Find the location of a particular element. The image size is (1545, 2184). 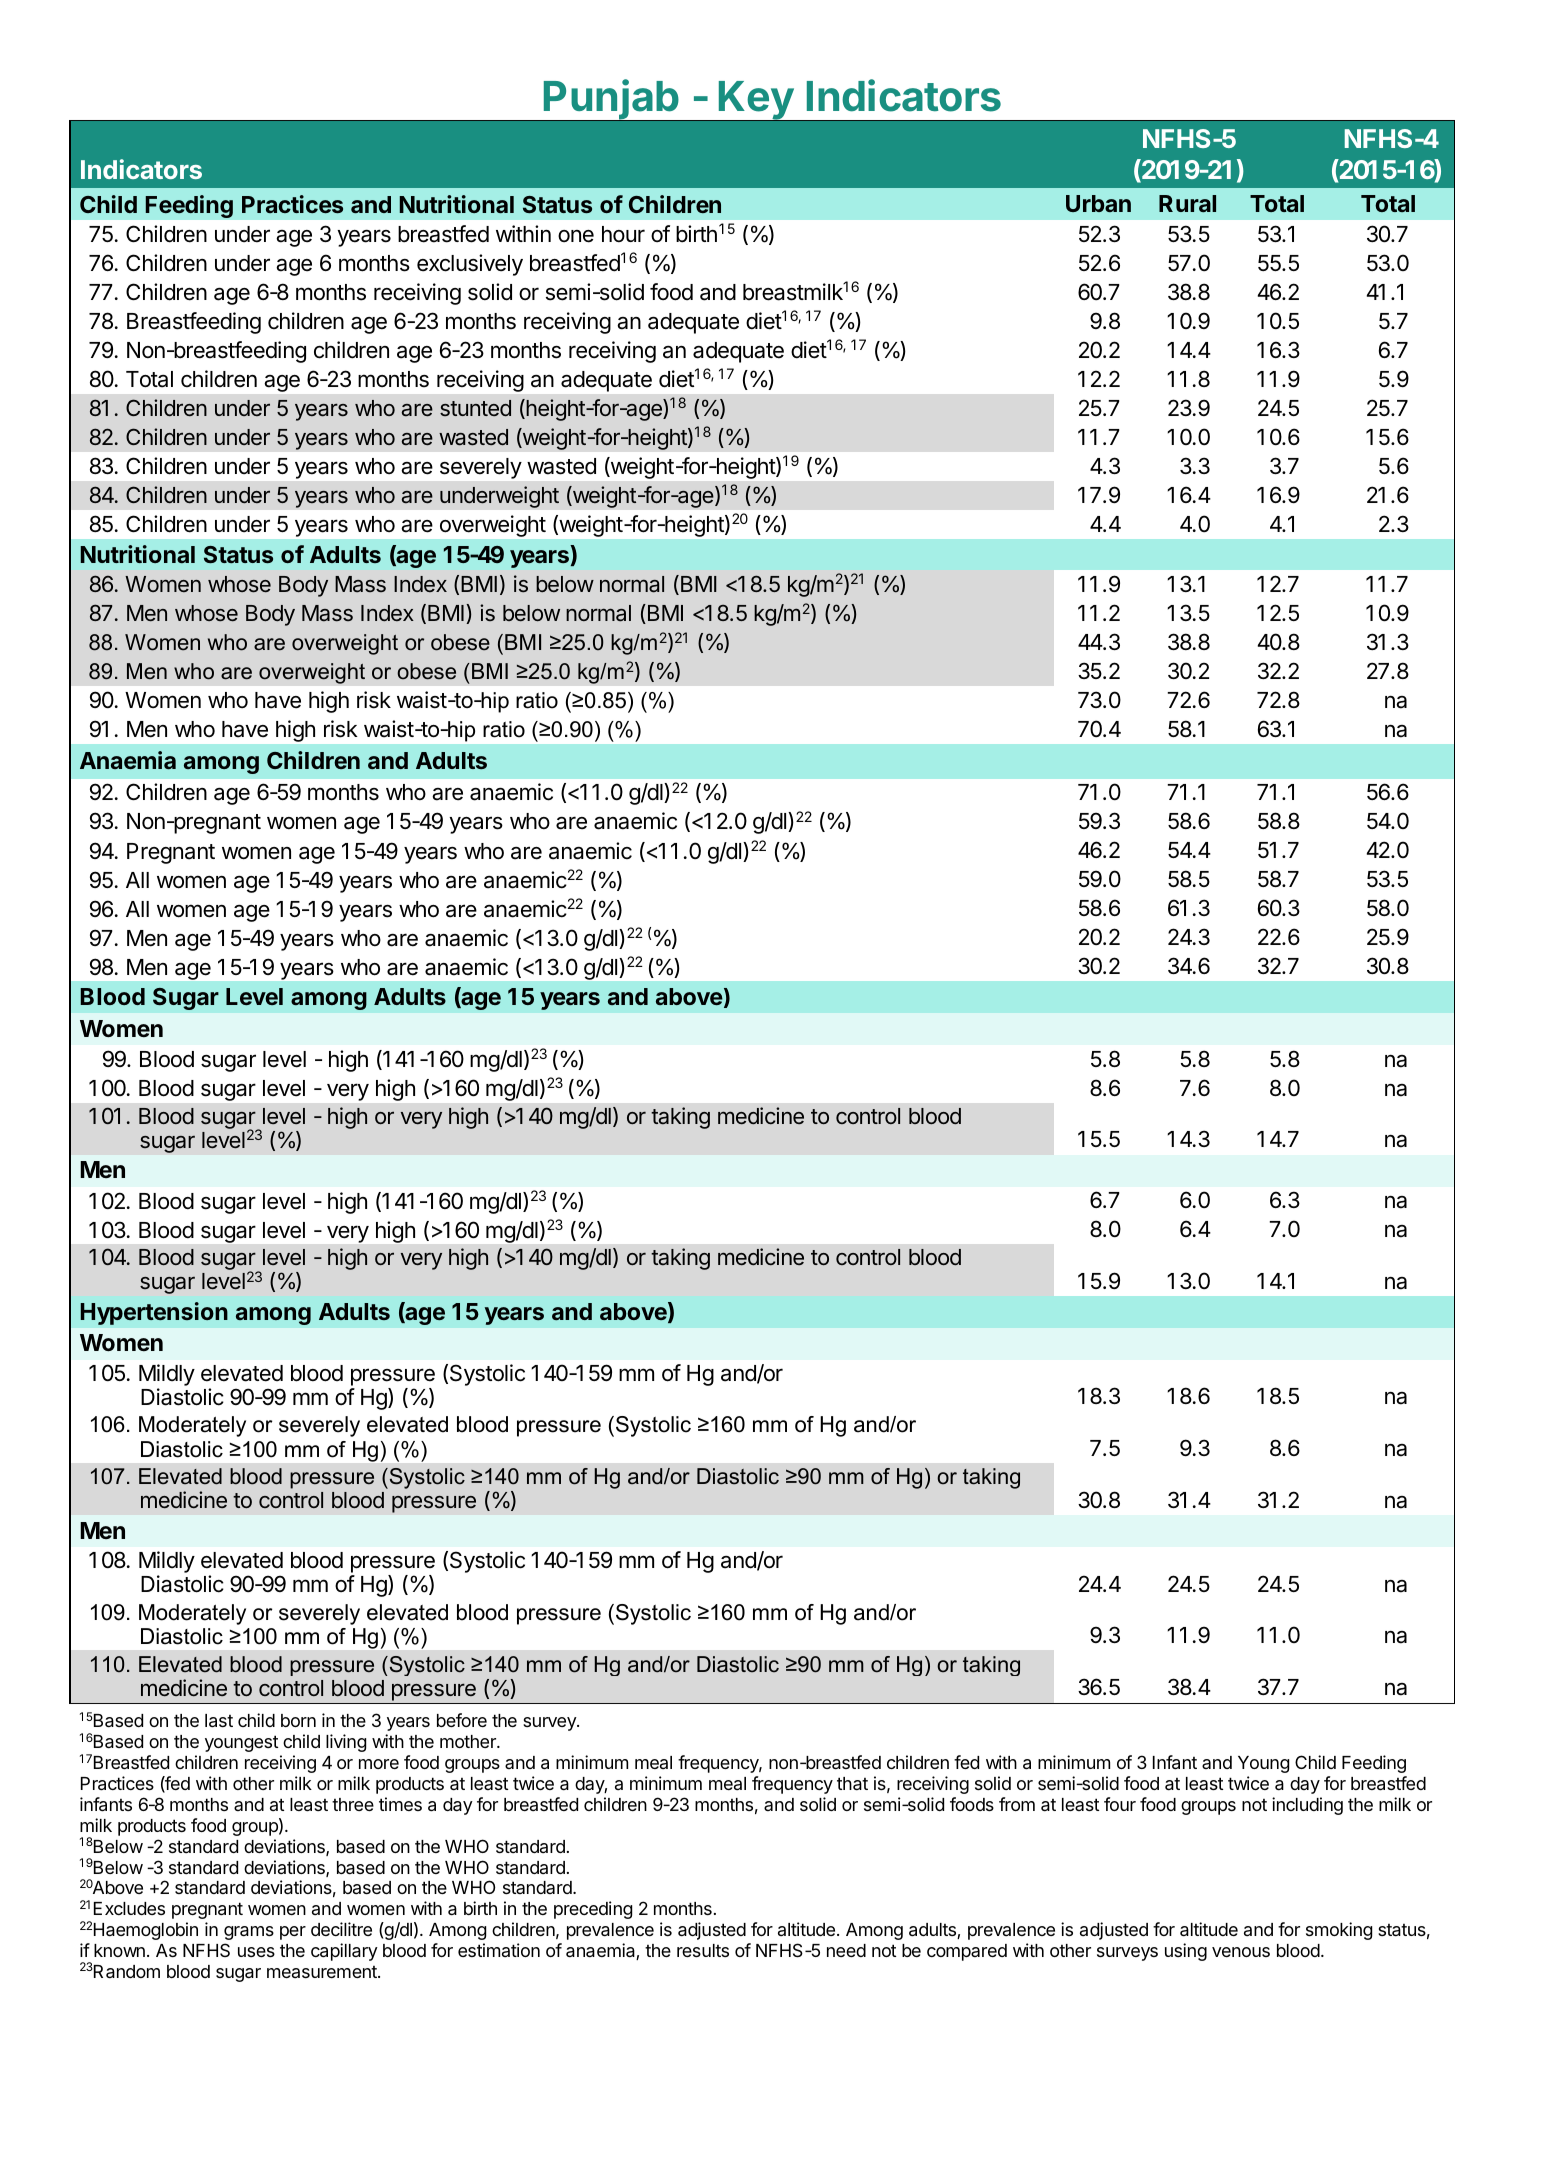

Hypertension is located at coordinates (154, 1313).
